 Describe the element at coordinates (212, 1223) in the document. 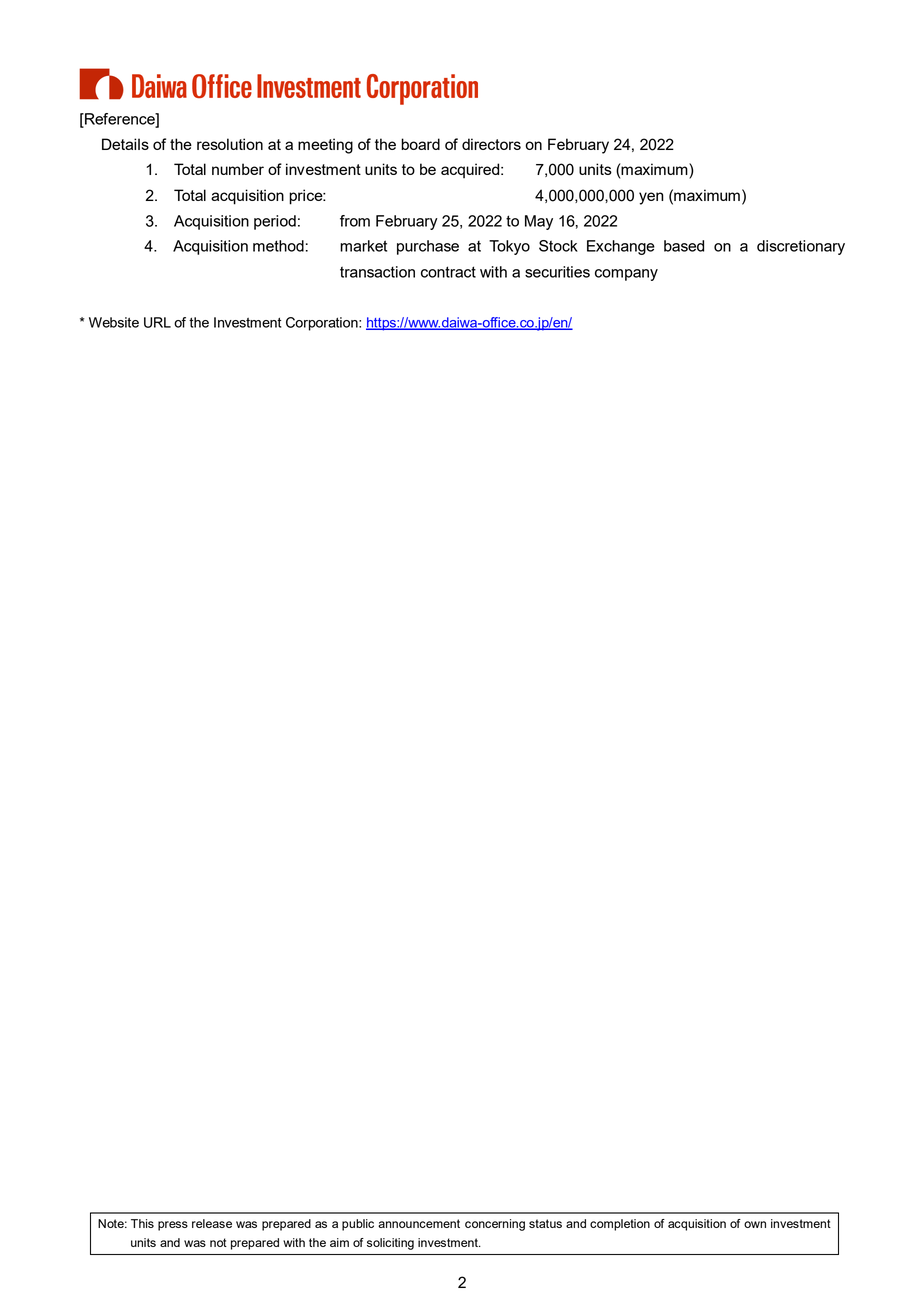

I see `release` at that location.
